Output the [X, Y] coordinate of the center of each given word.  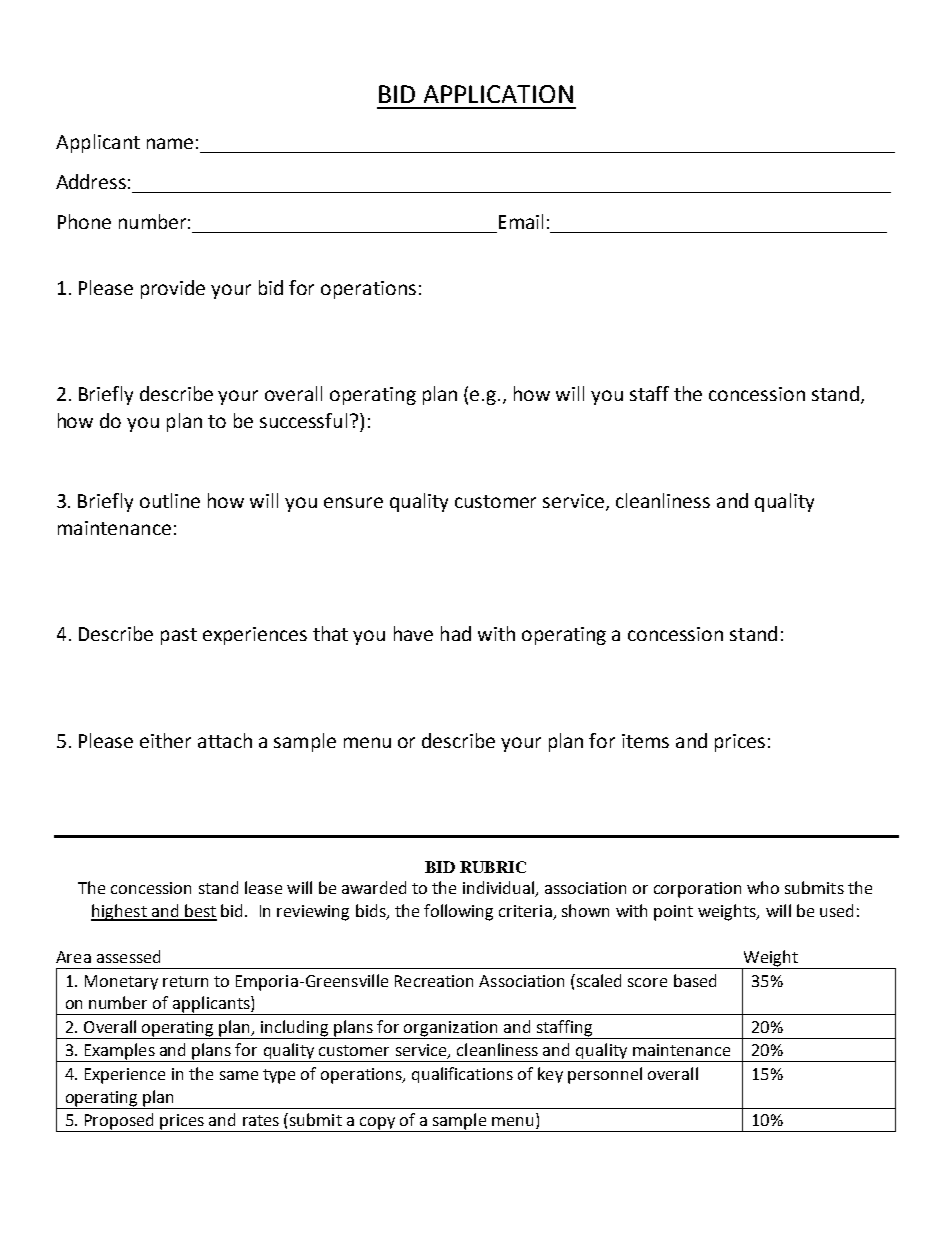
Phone [84, 221]
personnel [605, 1075]
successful [303, 420]
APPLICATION [498, 94]
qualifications [462, 1075]
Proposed [119, 1122]
